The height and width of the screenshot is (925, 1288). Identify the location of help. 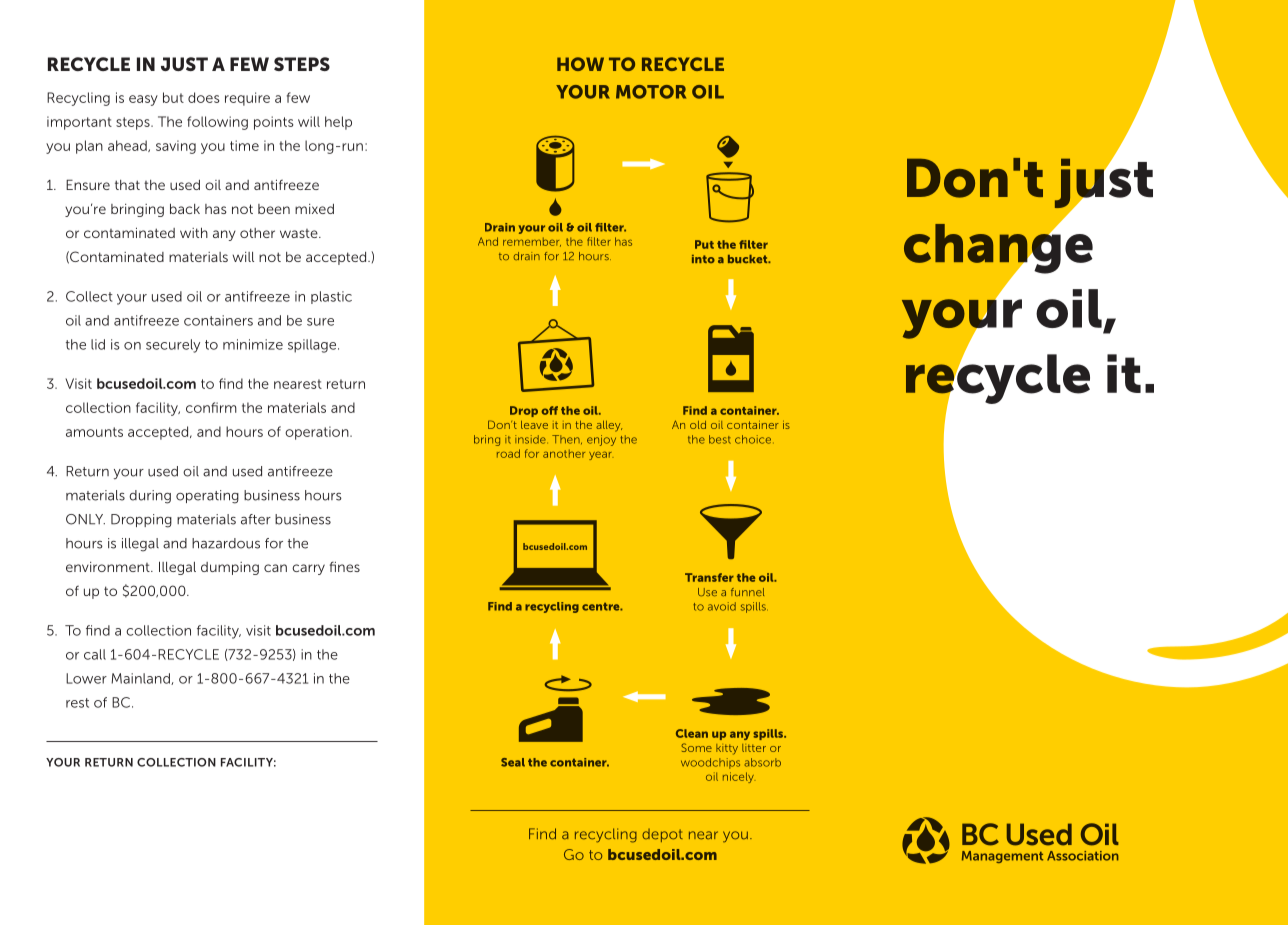
(338, 123).
